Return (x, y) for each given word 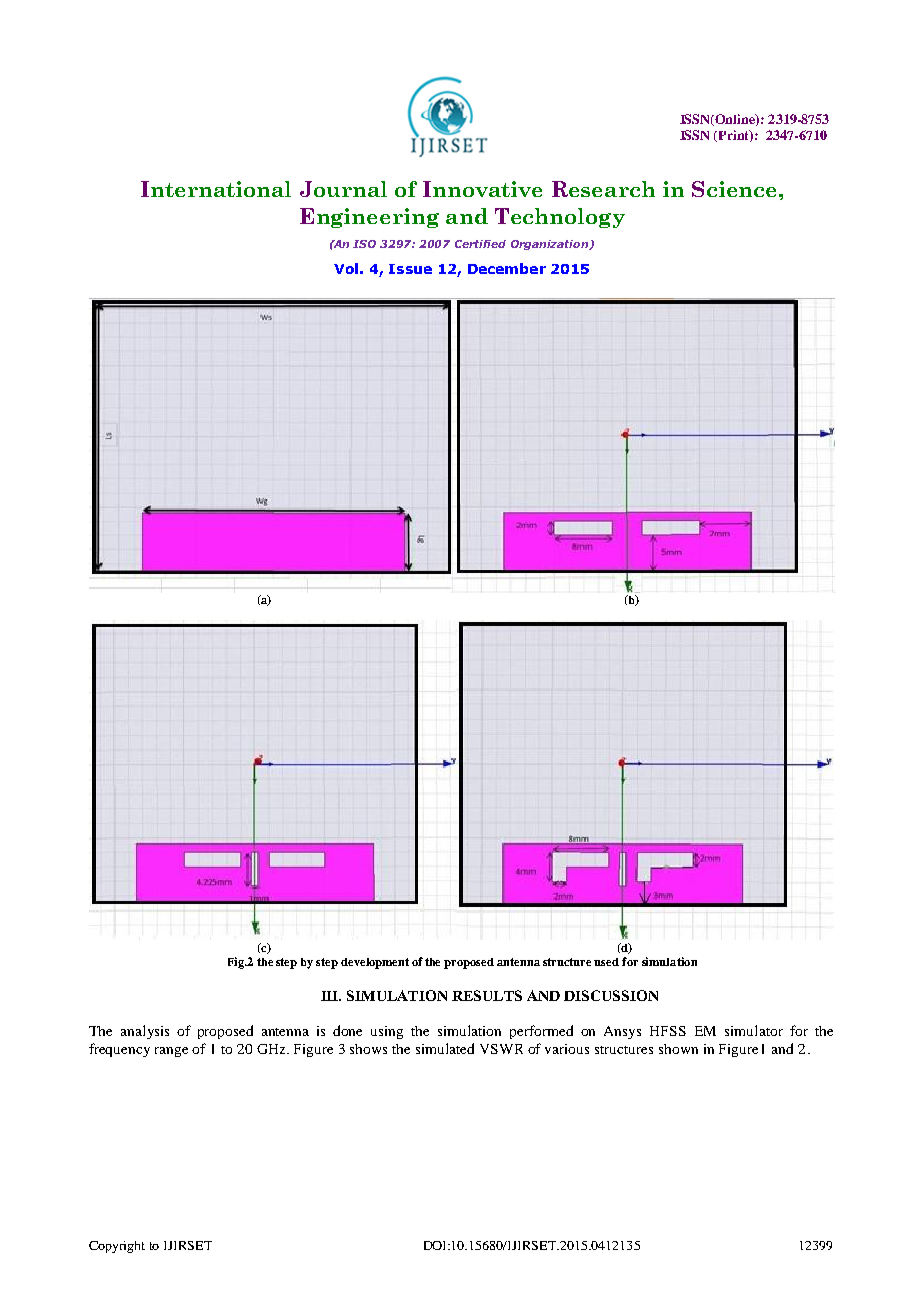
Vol (346, 268)
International (216, 189)
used (606, 962)
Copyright (117, 1247)
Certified (480, 244)
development (375, 963)
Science (734, 189)
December (507, 268)
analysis (145, 1032)
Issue (410, 269)
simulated (445, 1048)
